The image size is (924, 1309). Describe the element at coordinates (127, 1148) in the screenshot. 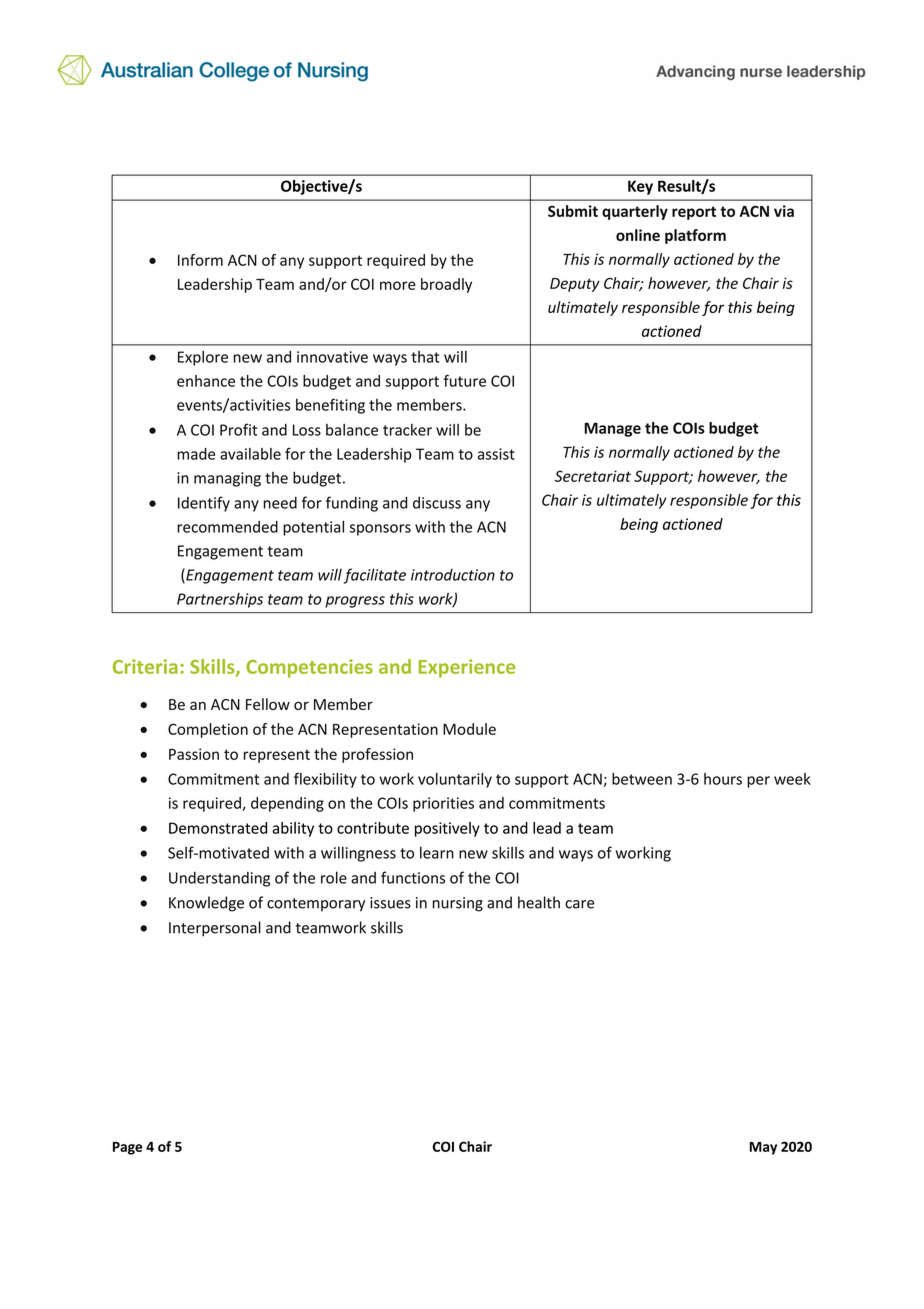

I see `Page` at that location.
